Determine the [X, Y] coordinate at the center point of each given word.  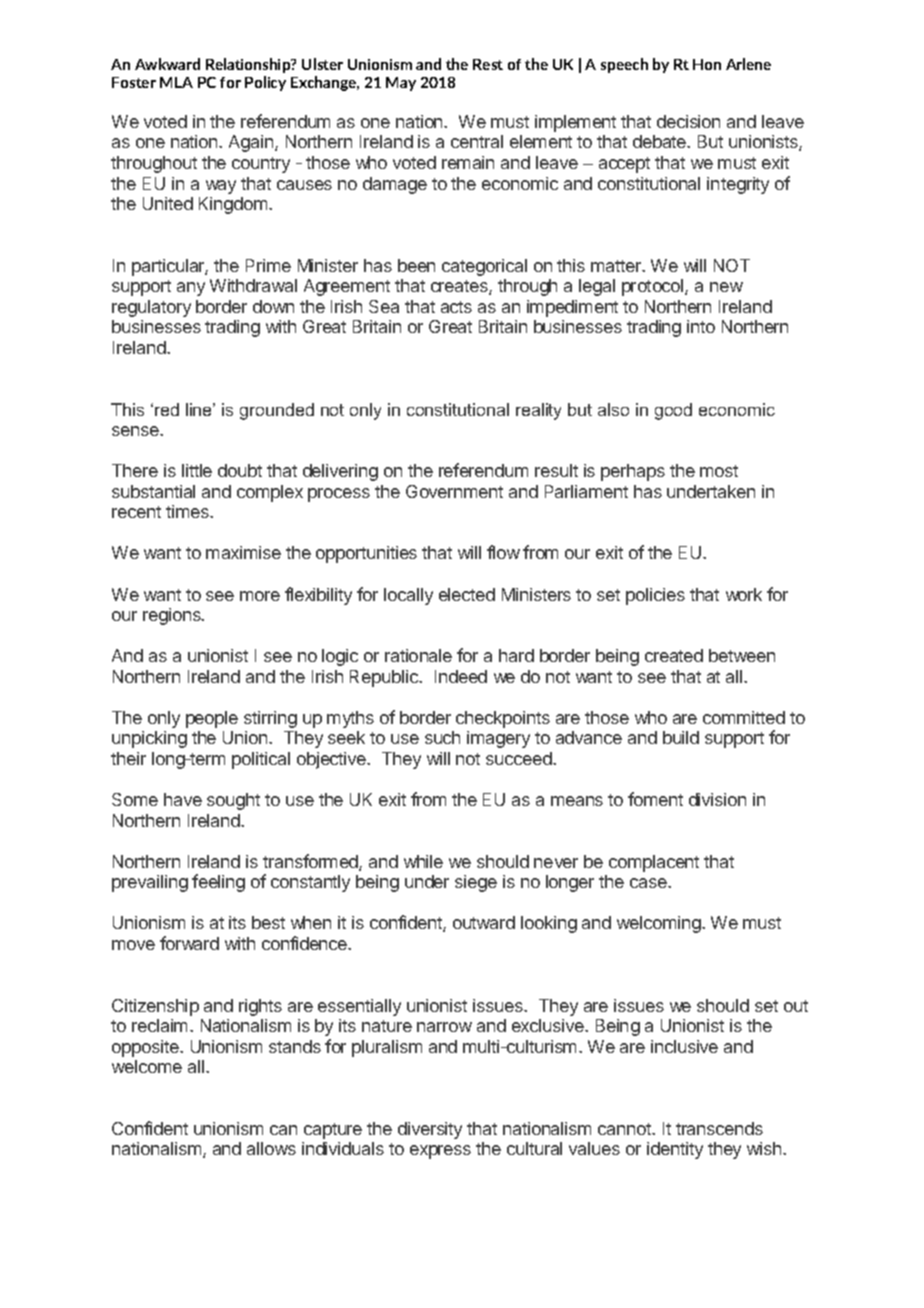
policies [655, 596]
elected [467, 594]
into [701, 326]
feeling [218, 883]
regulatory [151, 308]
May [401, 84]
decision [688, 121]
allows [271, 1148]
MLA [176, 82]
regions [173, 616]
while [423, 861]
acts [456, 307]
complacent [654, 863]
